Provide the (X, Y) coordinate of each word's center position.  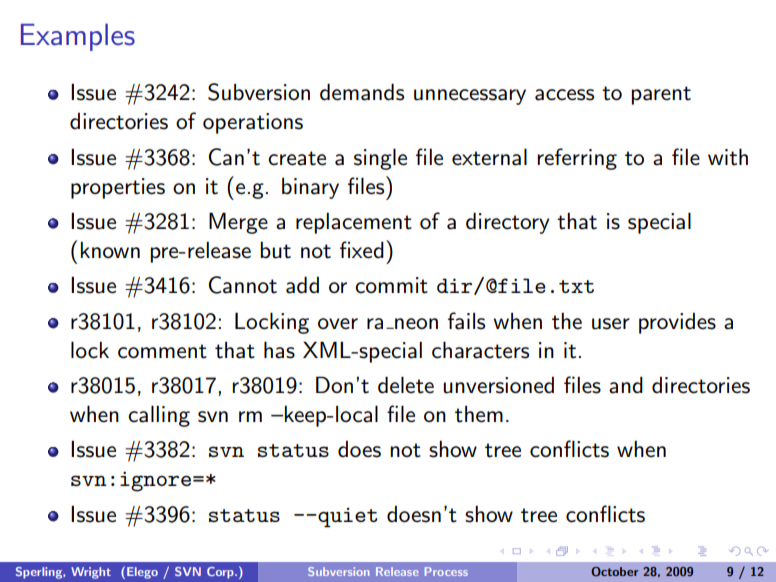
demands (362, 92)
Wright (91, 573)
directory (507, 223)
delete (406, 385)
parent (661, 95)
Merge (238, 223)
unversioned (498, 385)
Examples (78, 37)
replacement (354, 223)
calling (159, 416)
